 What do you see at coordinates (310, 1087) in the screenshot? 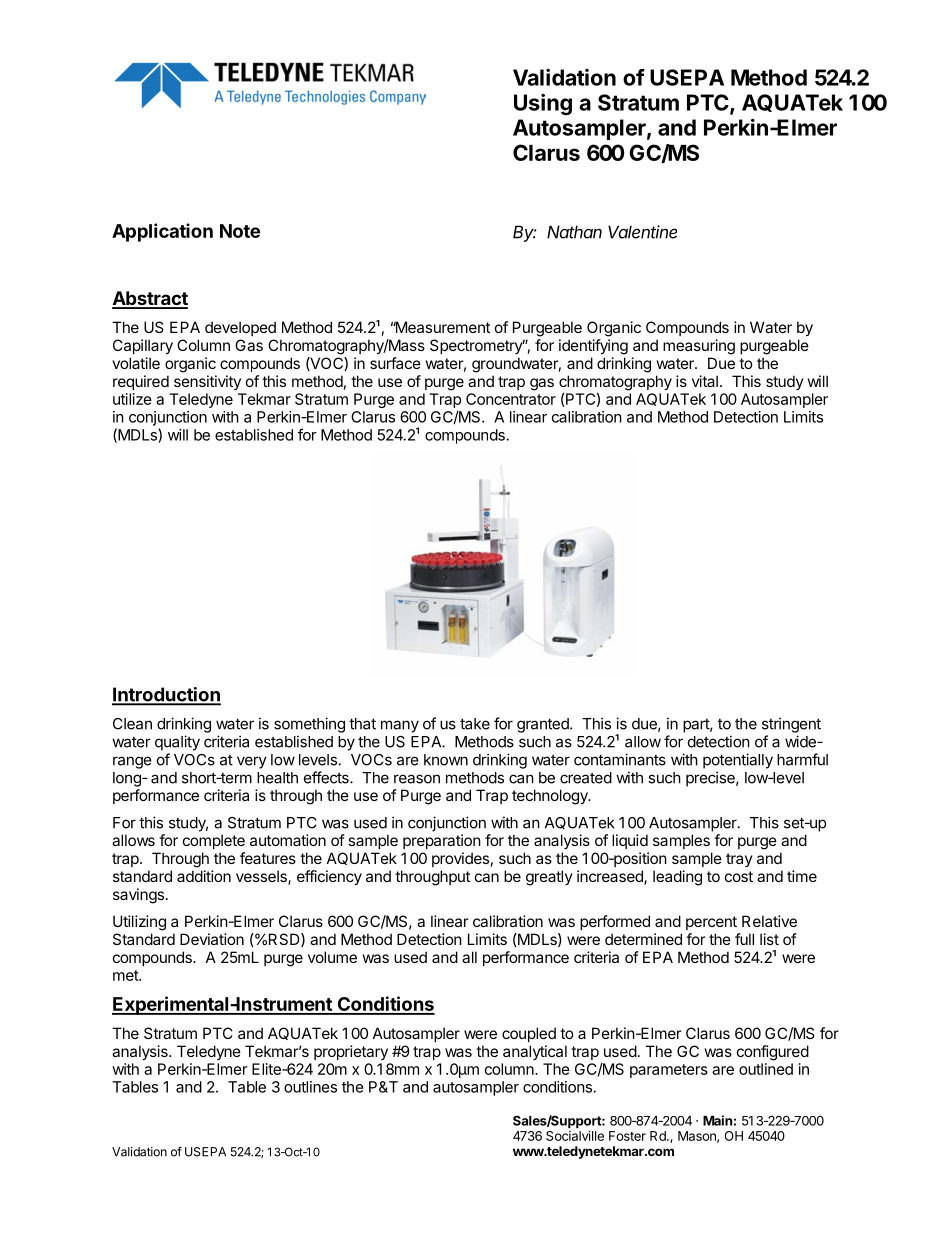
I see `outlines` at bounding box center [310, 1087].
